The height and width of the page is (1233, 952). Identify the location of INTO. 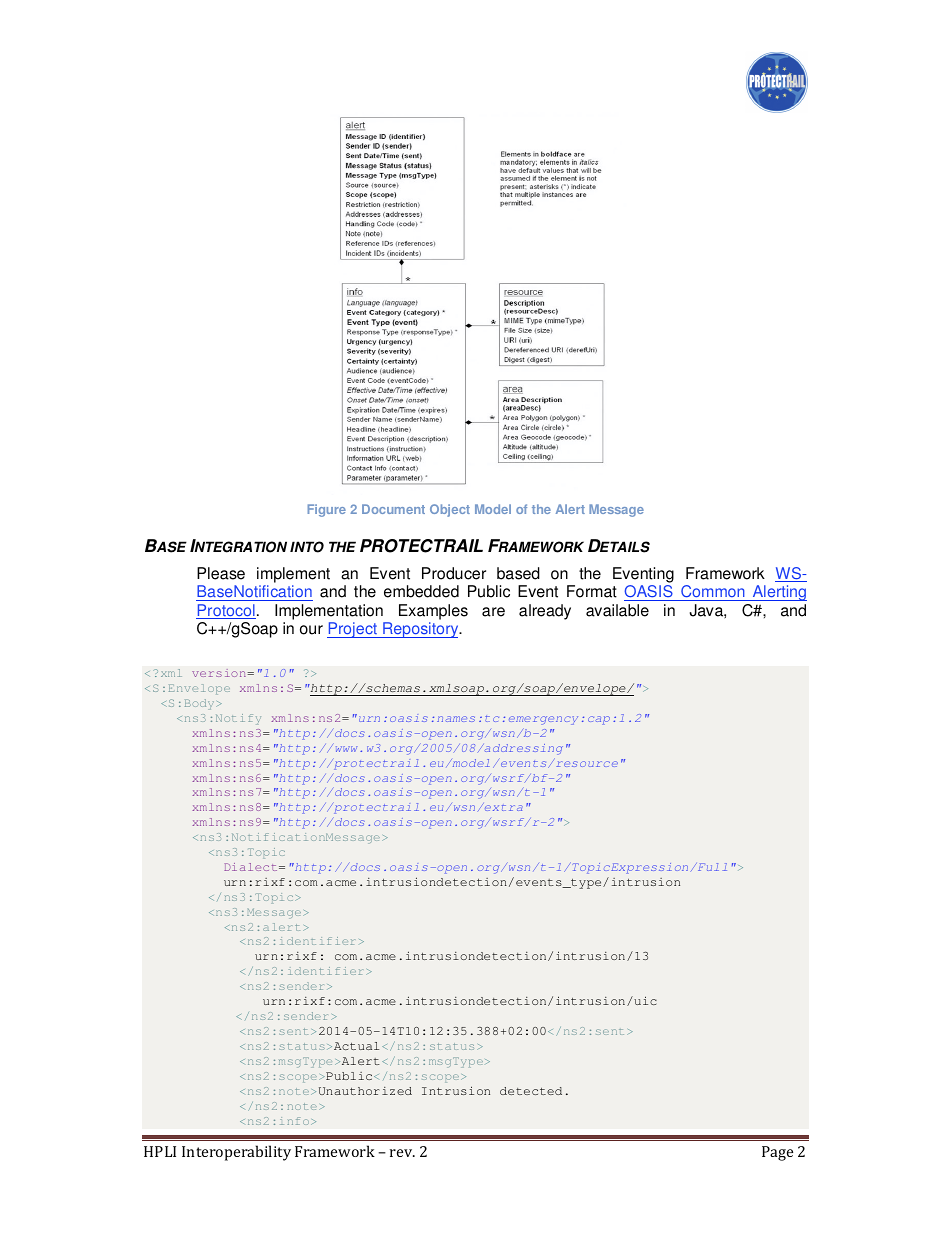
(307, 547).
